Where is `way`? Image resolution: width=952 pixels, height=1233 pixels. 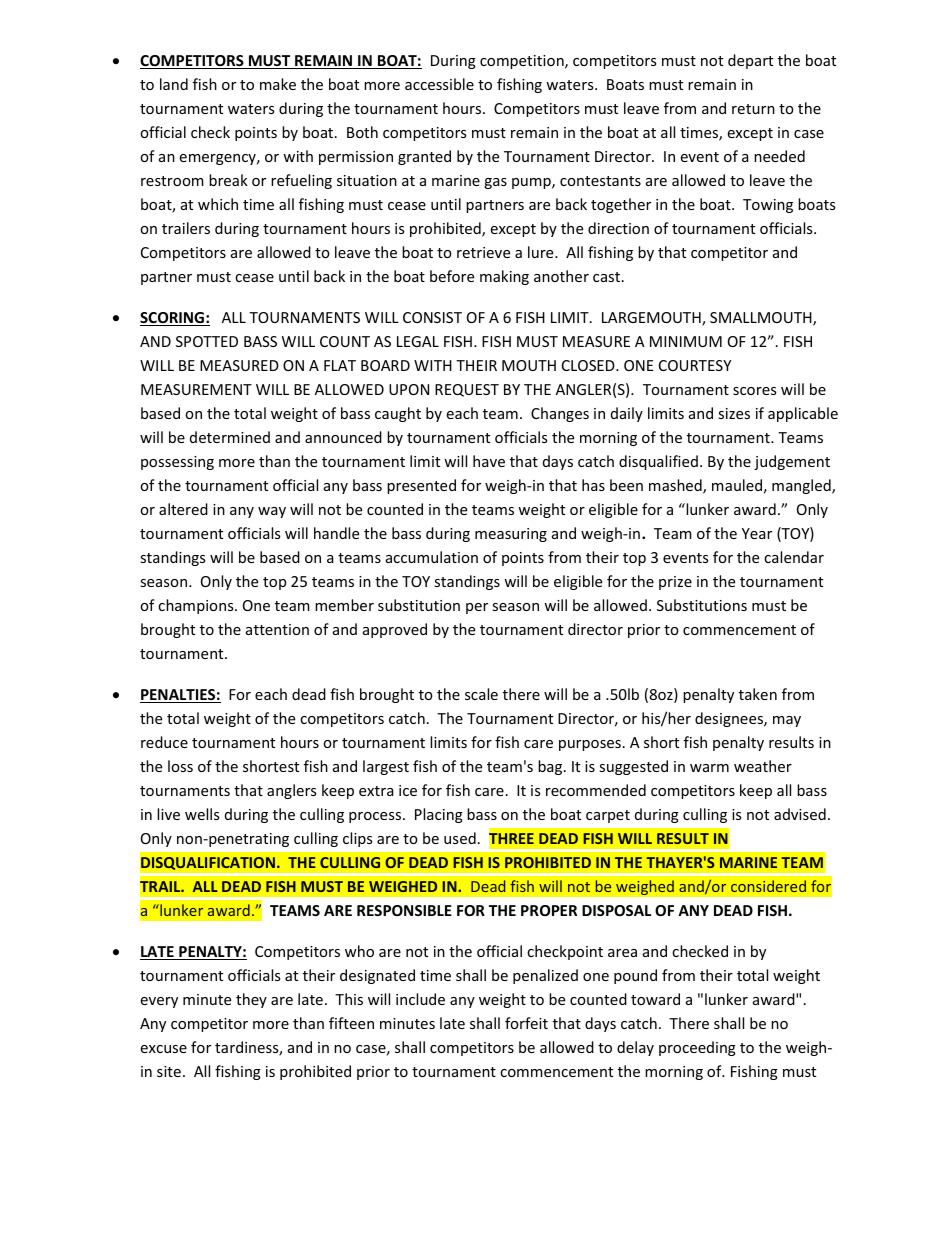
way is located at coordinates (272, 512).
